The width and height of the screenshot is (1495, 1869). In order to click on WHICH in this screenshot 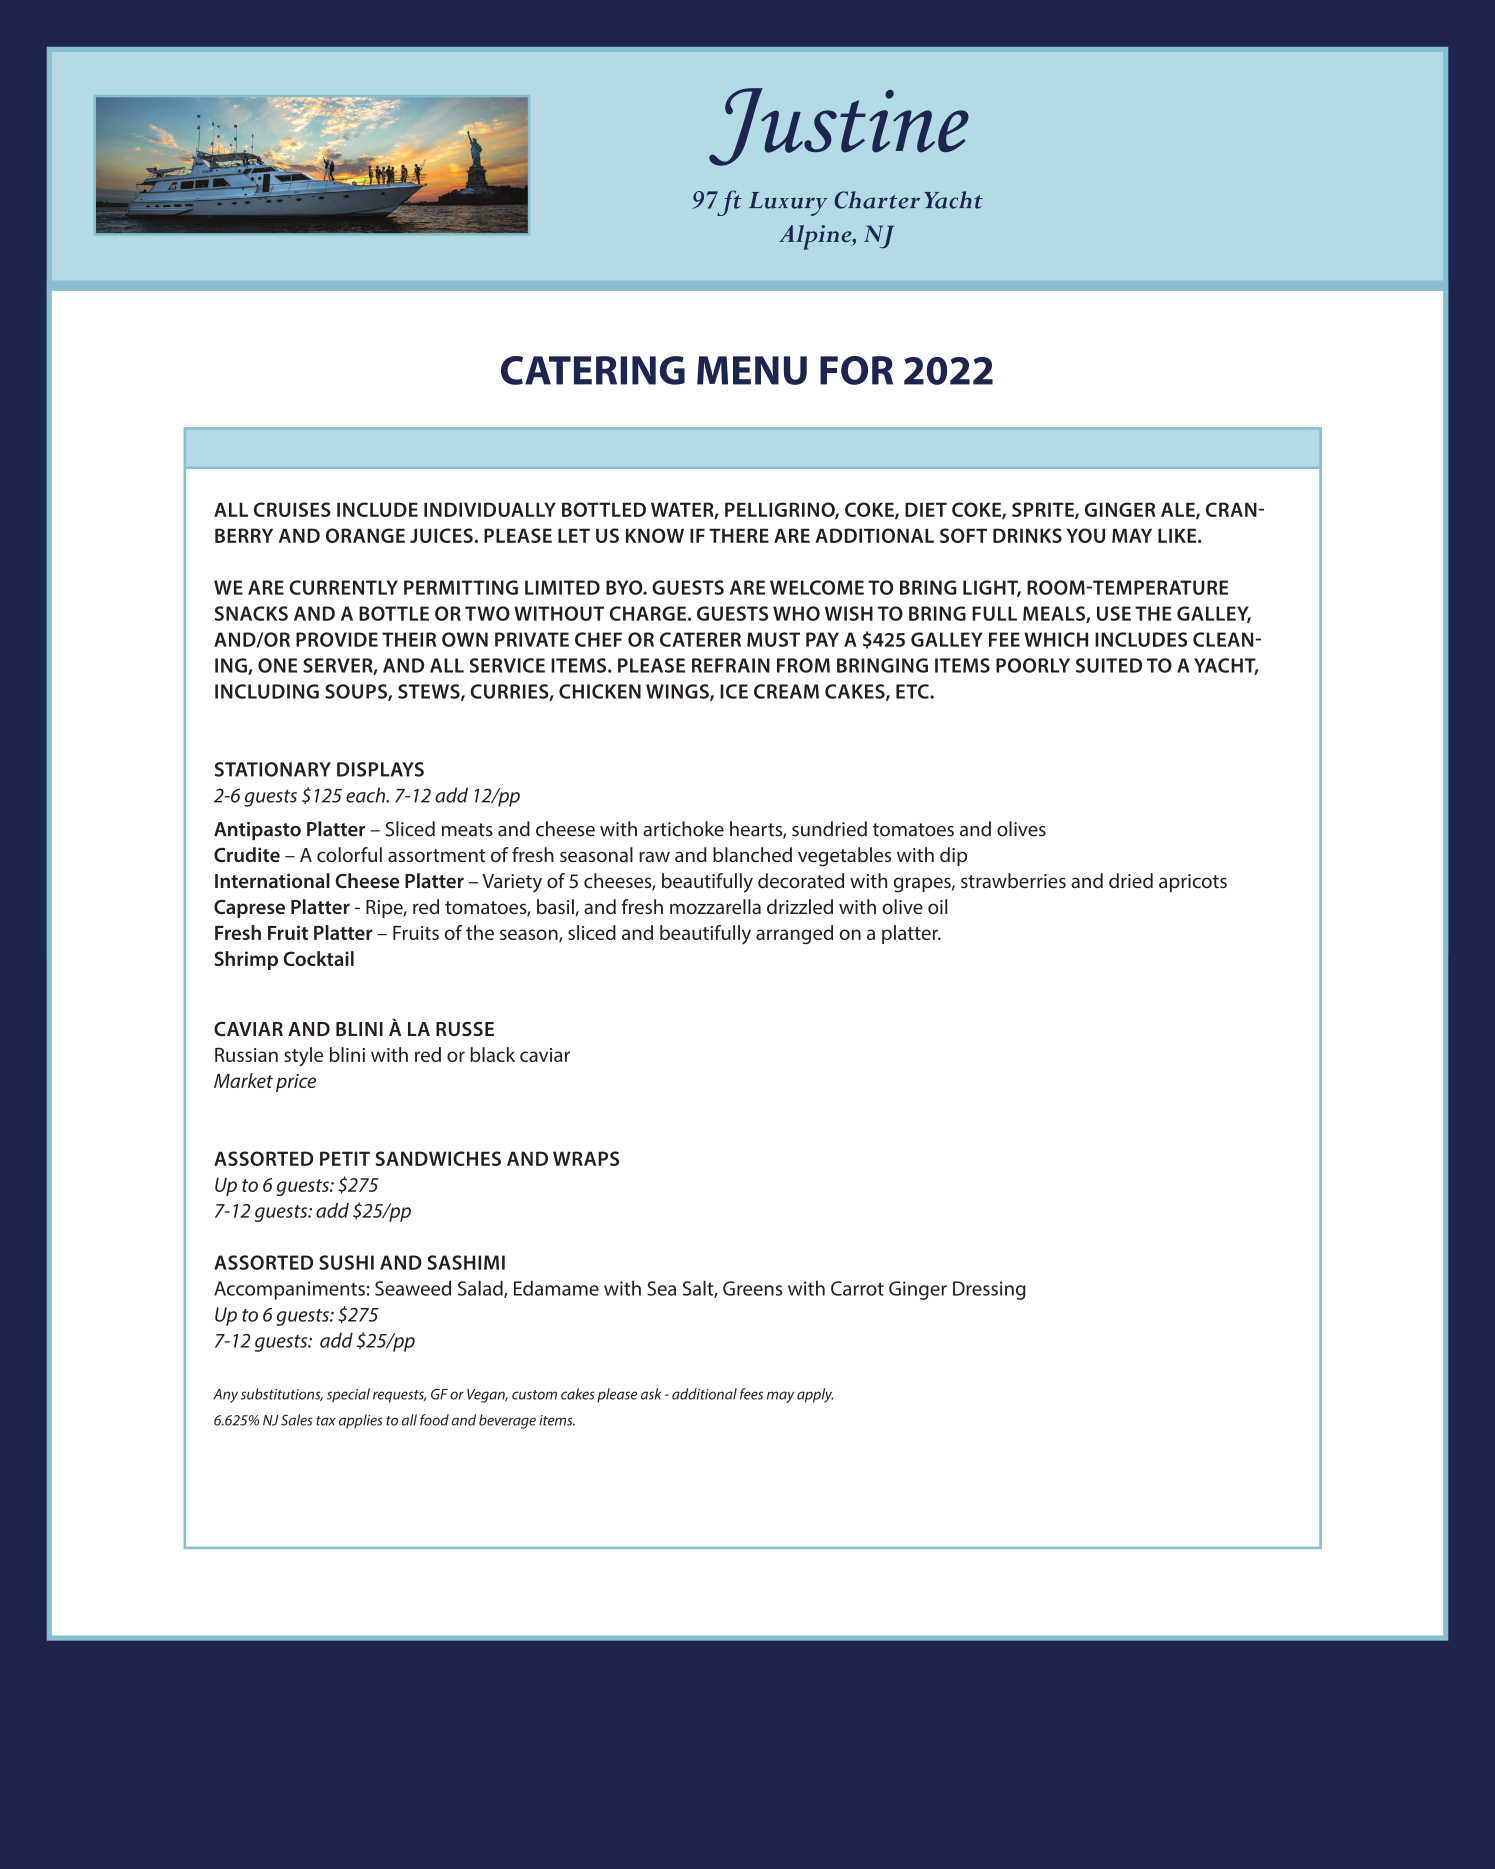, I will do `click(1056, 639)`.
